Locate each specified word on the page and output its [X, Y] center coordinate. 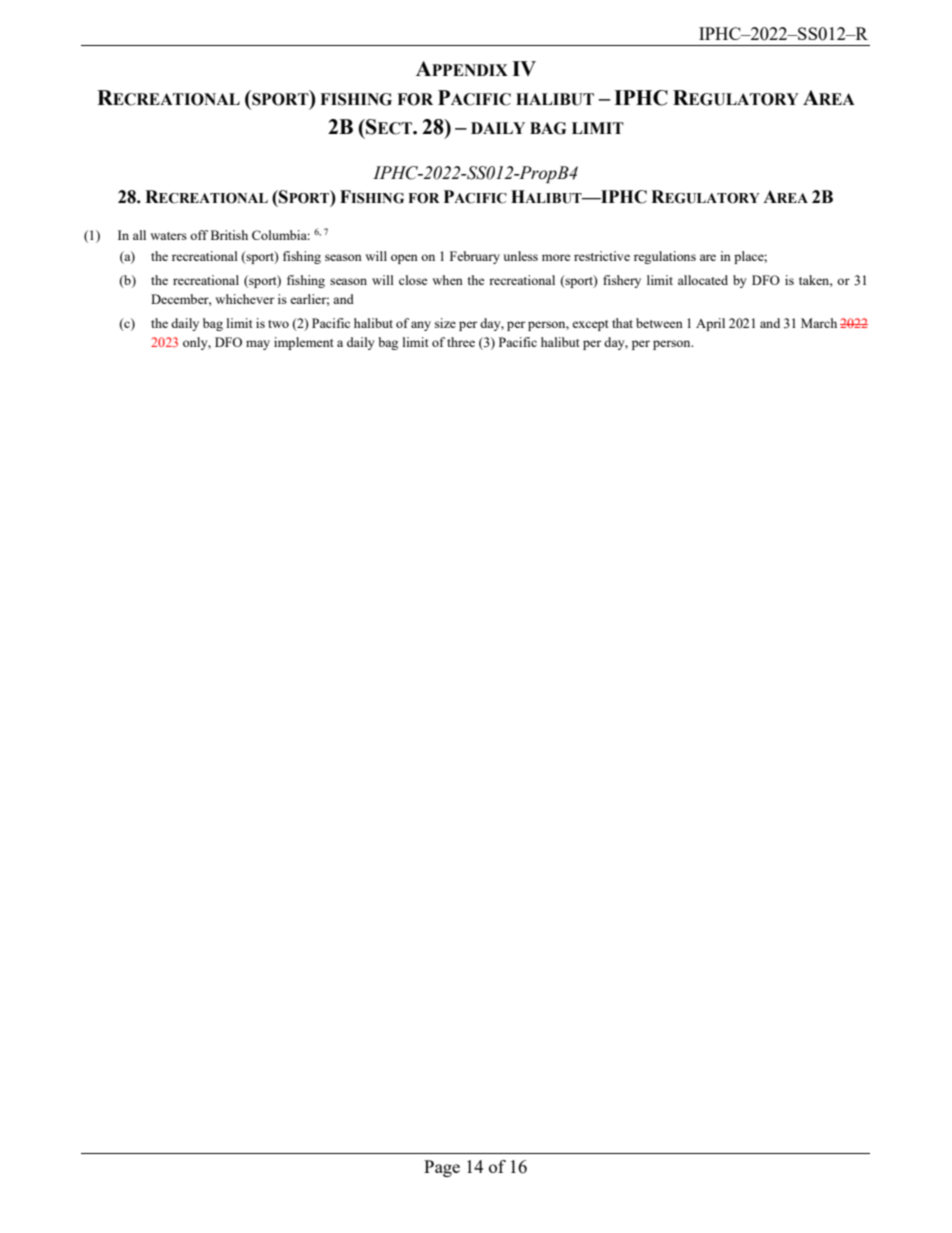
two [278, 324]
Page [442, 1168]
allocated [703, 280]
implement [303, 343]
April [710, 324]
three [461, 342]
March [819, 323]
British [229, 235]
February [475, 257]
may [258, 345]
